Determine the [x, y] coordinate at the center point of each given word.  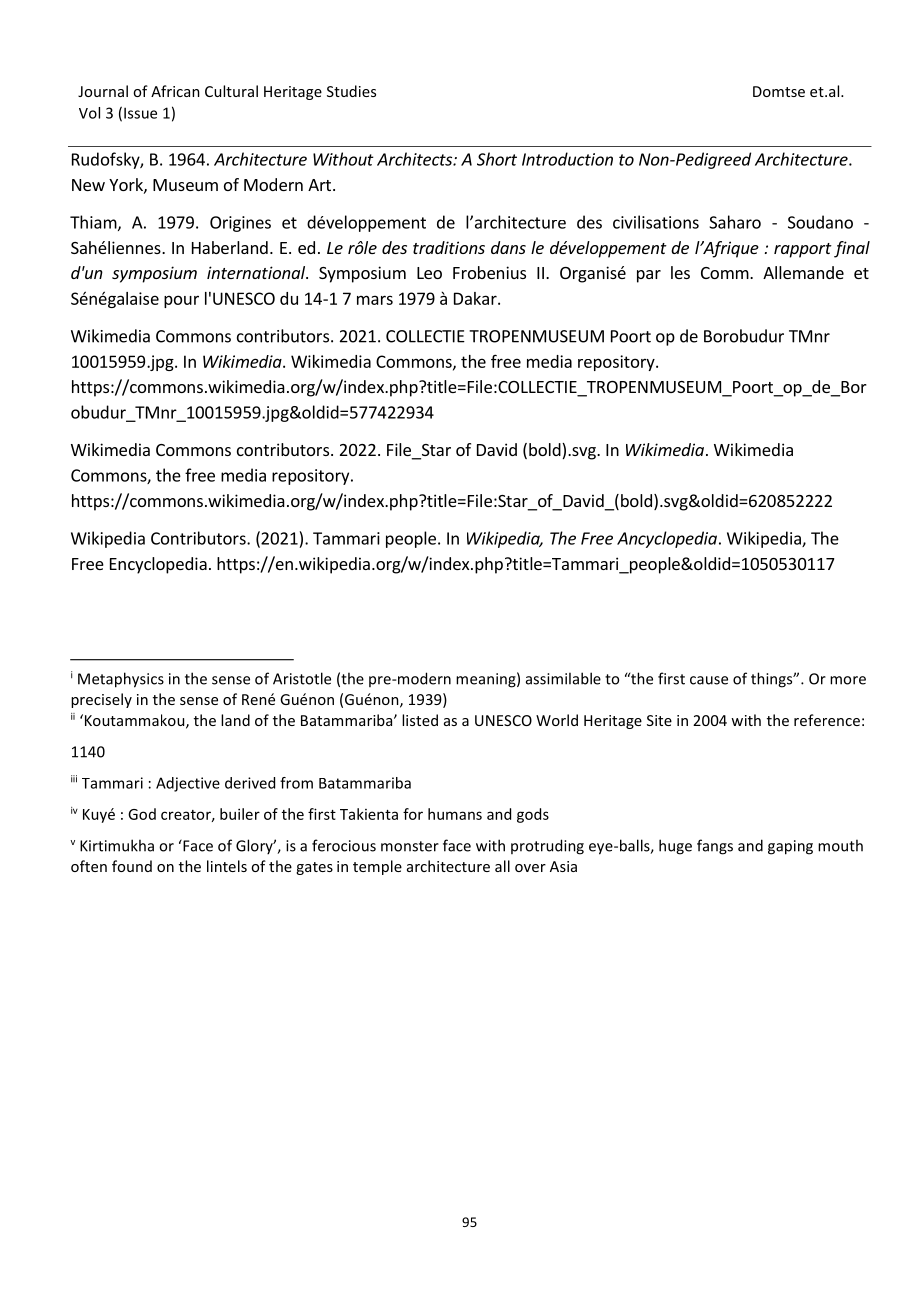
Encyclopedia [158, 565]
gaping [790, 847]
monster [410, 846]
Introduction [567, 159]
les [680, 272]
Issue [140, 113]
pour [181, 301]
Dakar [476, 298]
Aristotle [302, 678]
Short [497, 159]
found [132, 866]
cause [709, 680]
